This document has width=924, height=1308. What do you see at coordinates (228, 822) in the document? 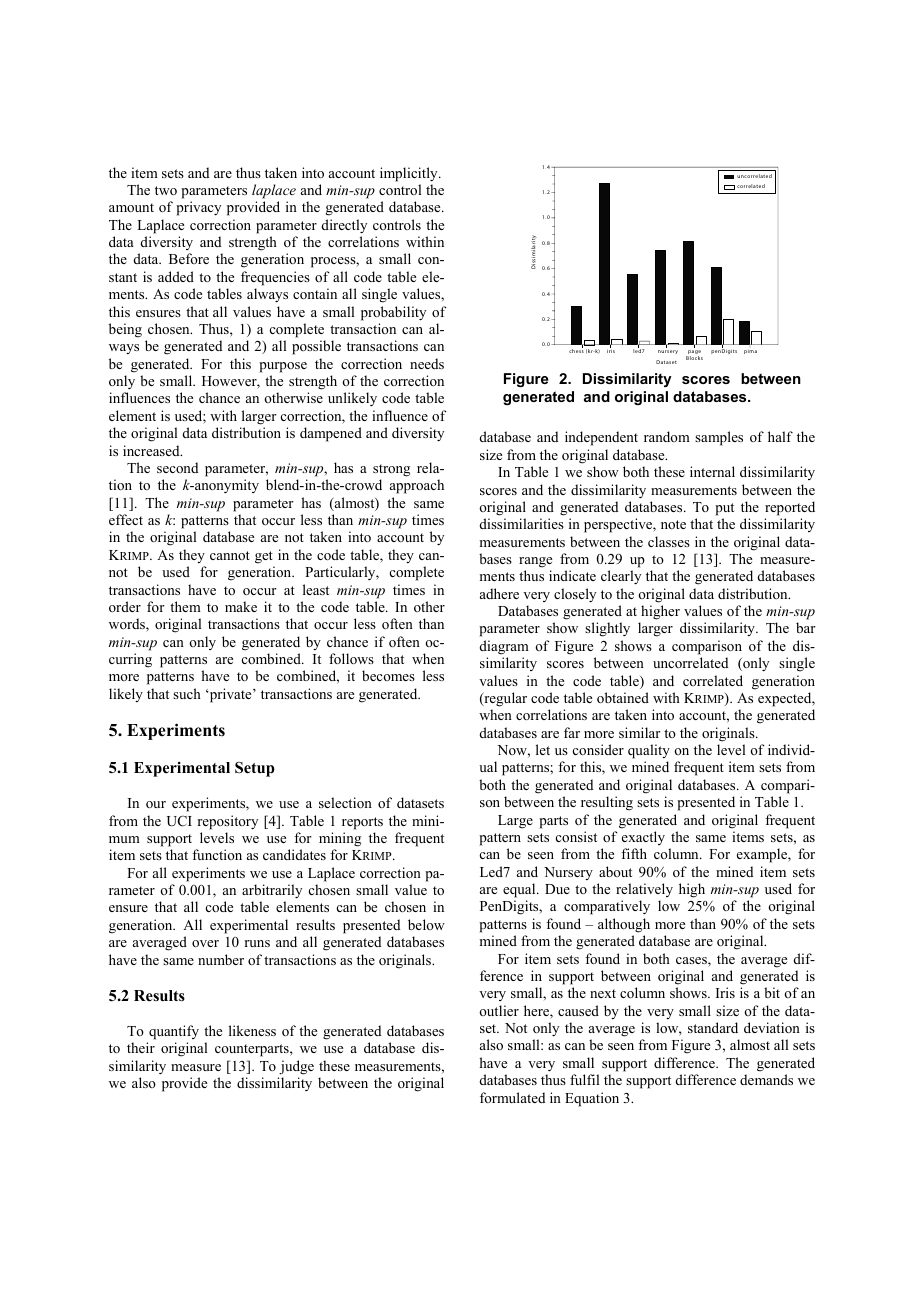
I see `repository` at bounding box center [228, 822].
